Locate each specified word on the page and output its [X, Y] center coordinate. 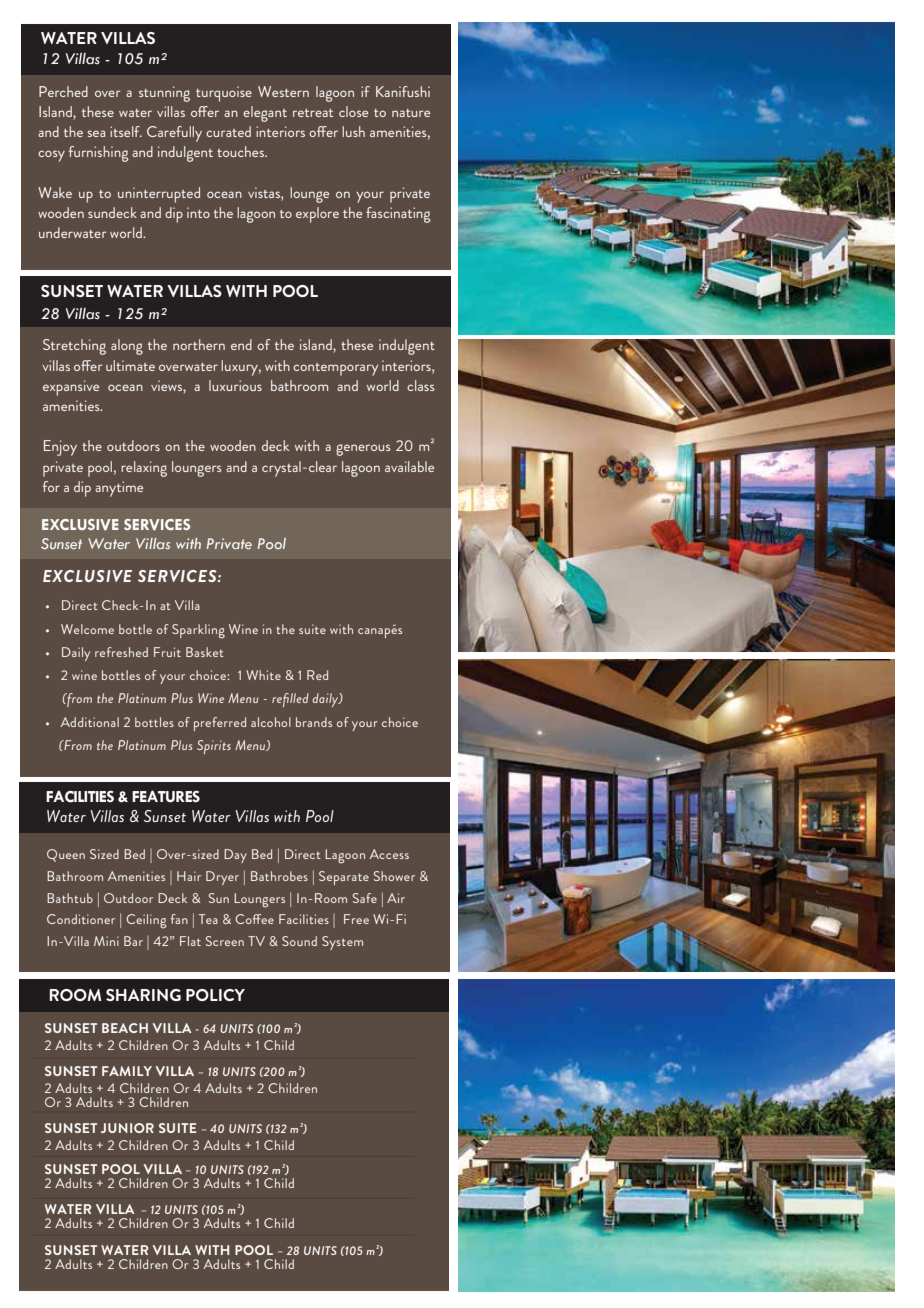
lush [353, 131]
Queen [66, 855]
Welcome [87, 629]
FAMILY [127, 1071]
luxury [241, 368]
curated [228, 131]
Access [389, 854]
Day [235, 856]
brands [314, 722]
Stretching [74, 347]
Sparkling [198, 631]
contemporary [335, 369]
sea [96, 133]
